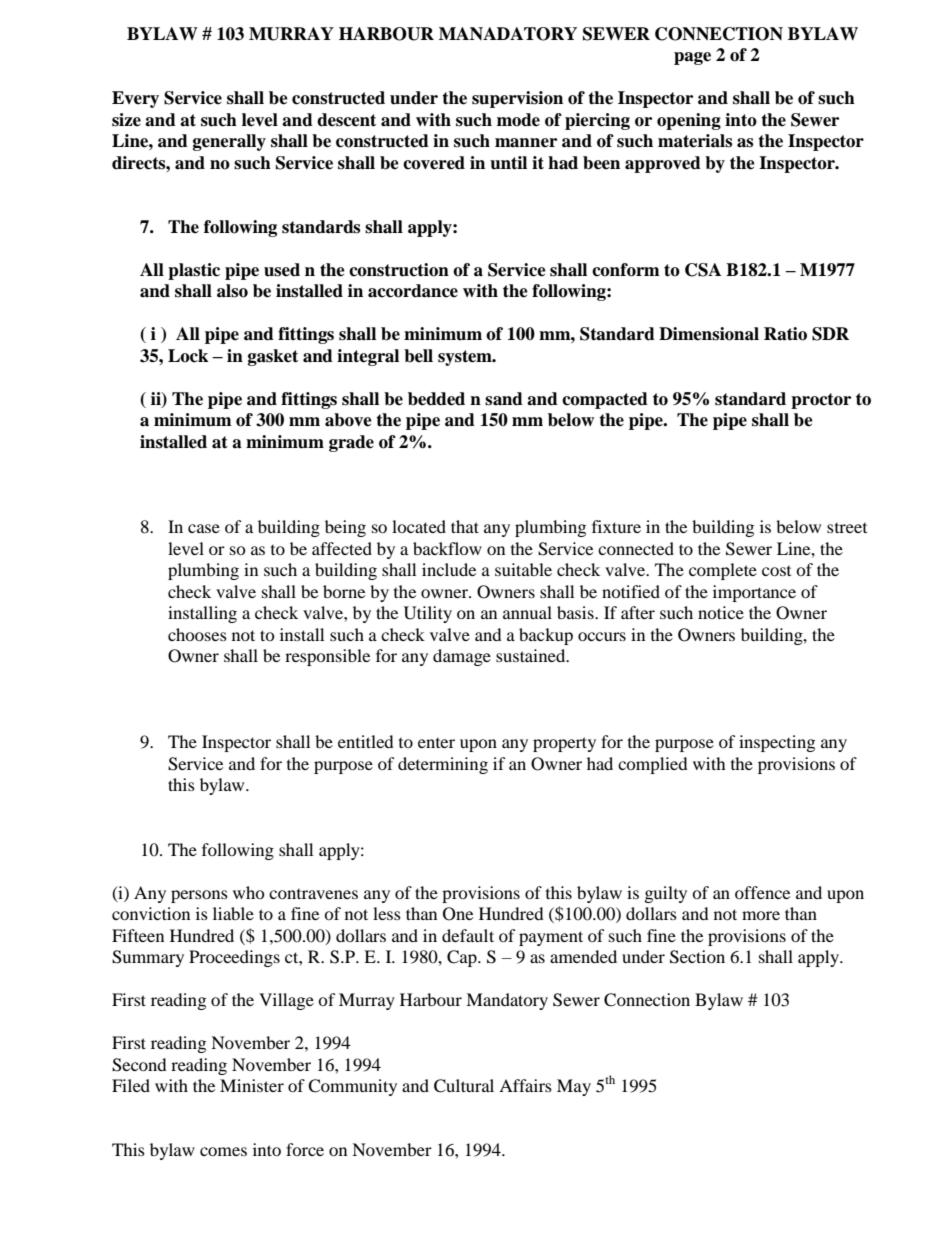  Describe the element at coordinates (527, 612) in the page. I see `annual` at that location.
